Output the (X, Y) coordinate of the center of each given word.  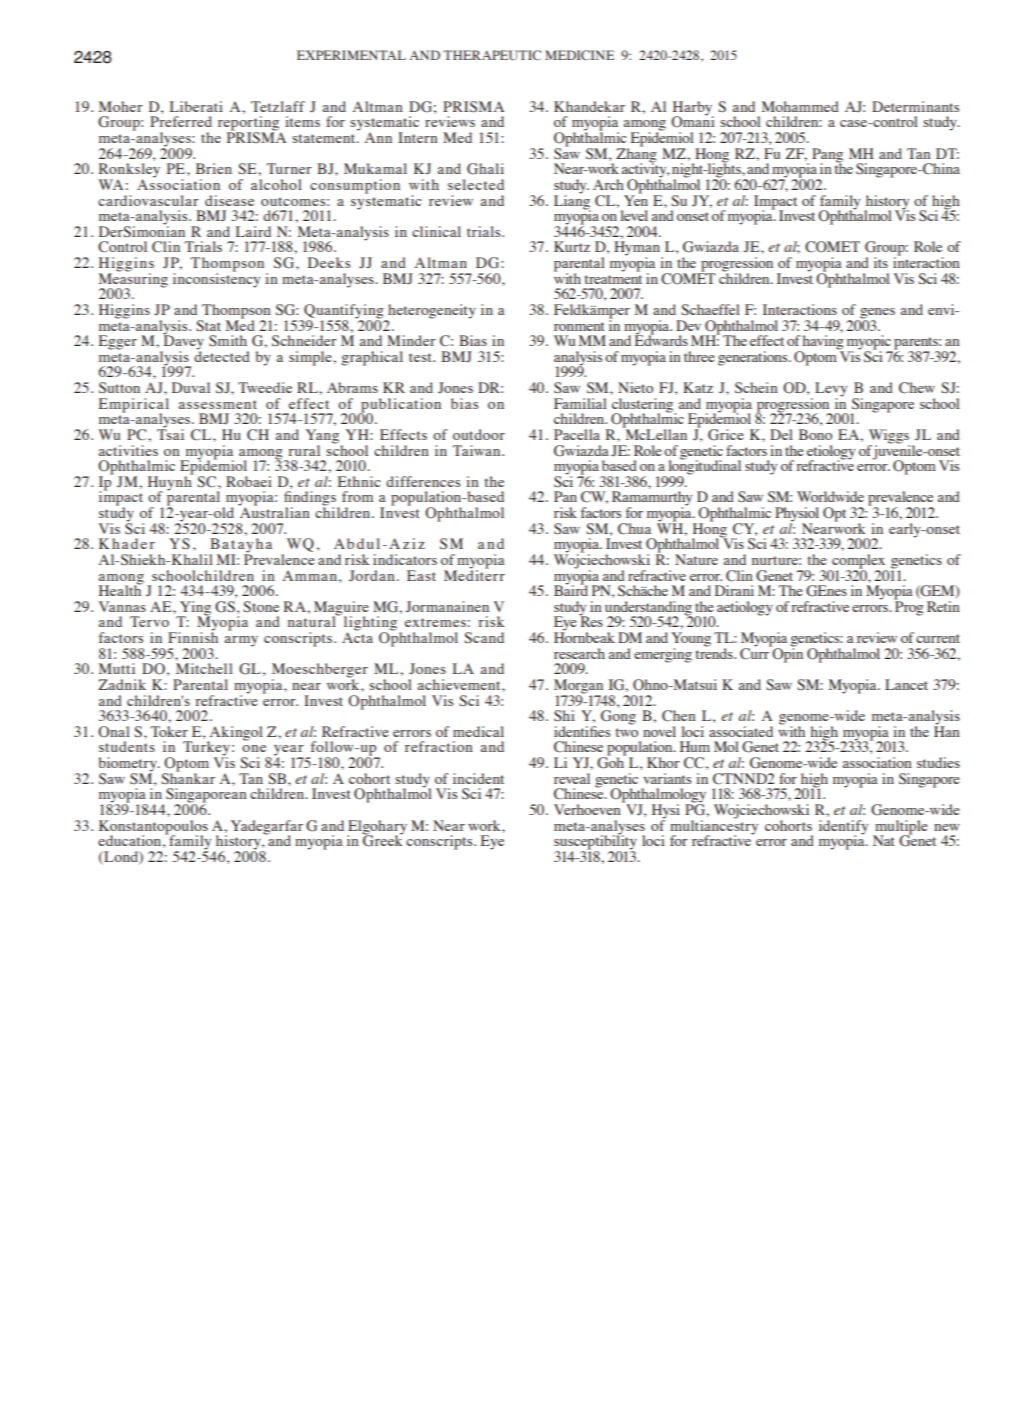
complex (858, 562)
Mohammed (800, 106)
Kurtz (572, 246)
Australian (274, 511)
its (881, 262)
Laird (253, 231)
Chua (634, 529)
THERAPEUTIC (492, 55)
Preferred (181, 121)
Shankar (188, 778)
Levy (831, 390)
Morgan (580, 687)
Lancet (906, 684)
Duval (191, 387)
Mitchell (204, 668)
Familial (580, 403)
